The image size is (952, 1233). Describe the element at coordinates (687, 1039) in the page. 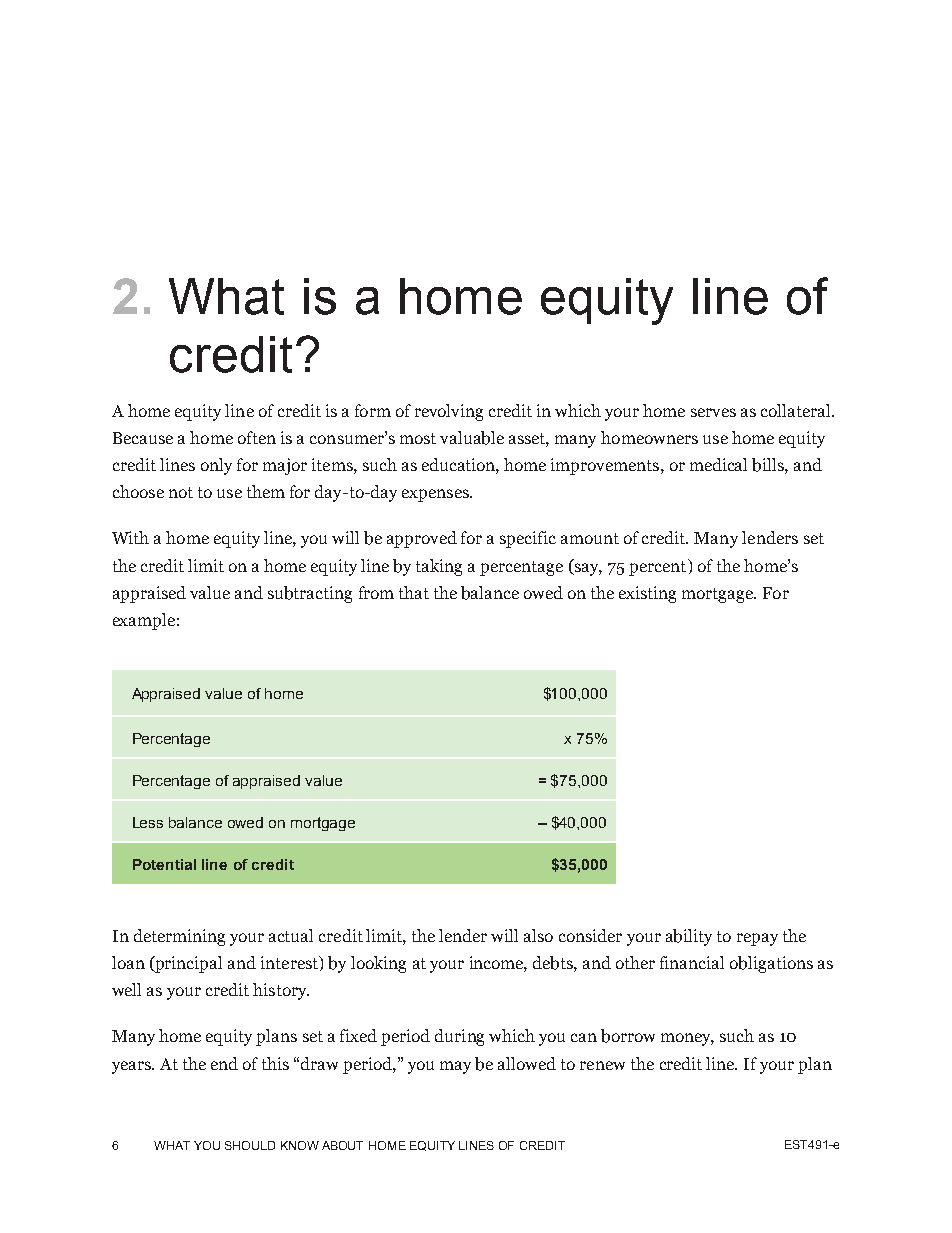

I see `money` at that location.
